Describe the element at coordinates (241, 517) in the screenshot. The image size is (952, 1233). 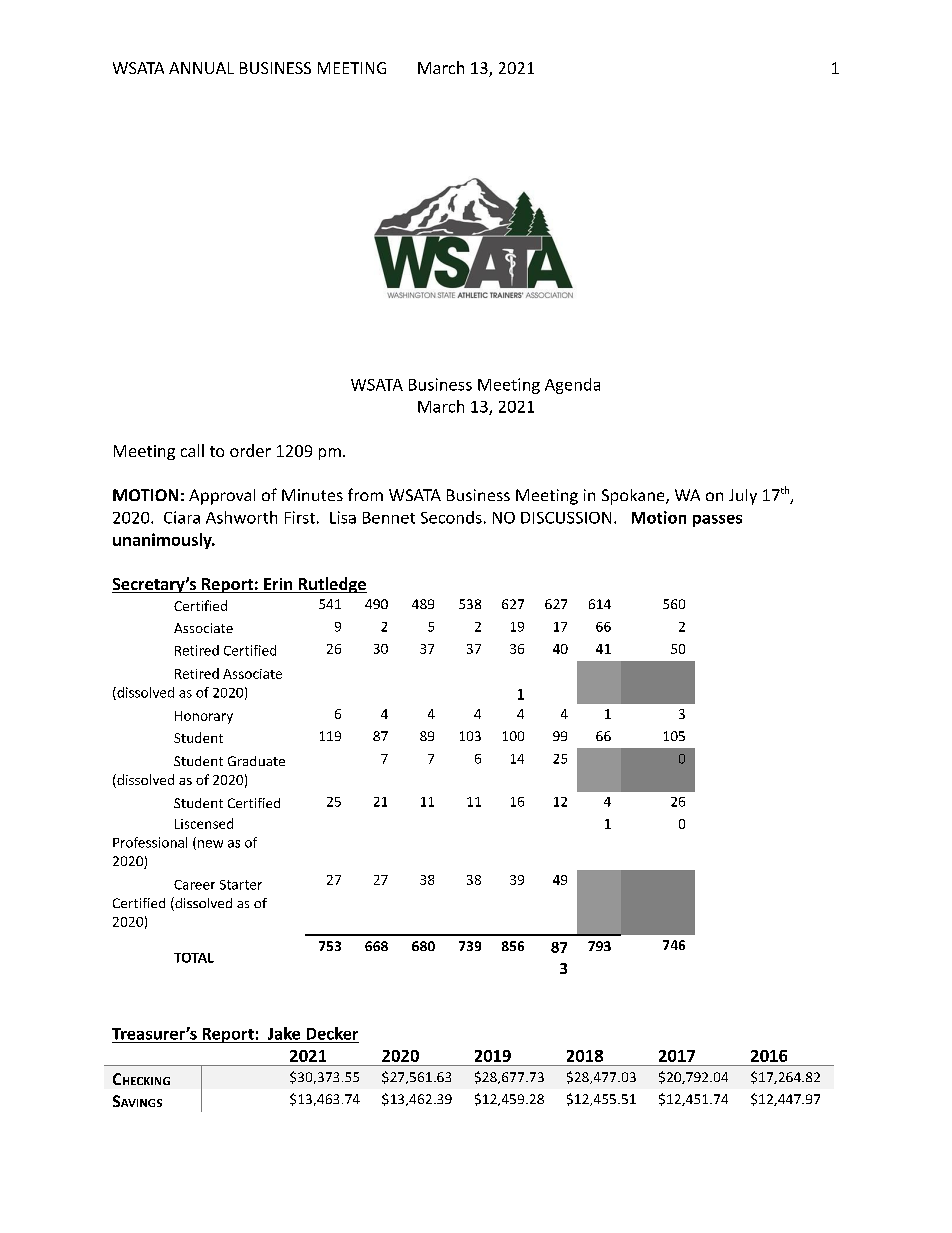
I see `Ashworth` at that location.
